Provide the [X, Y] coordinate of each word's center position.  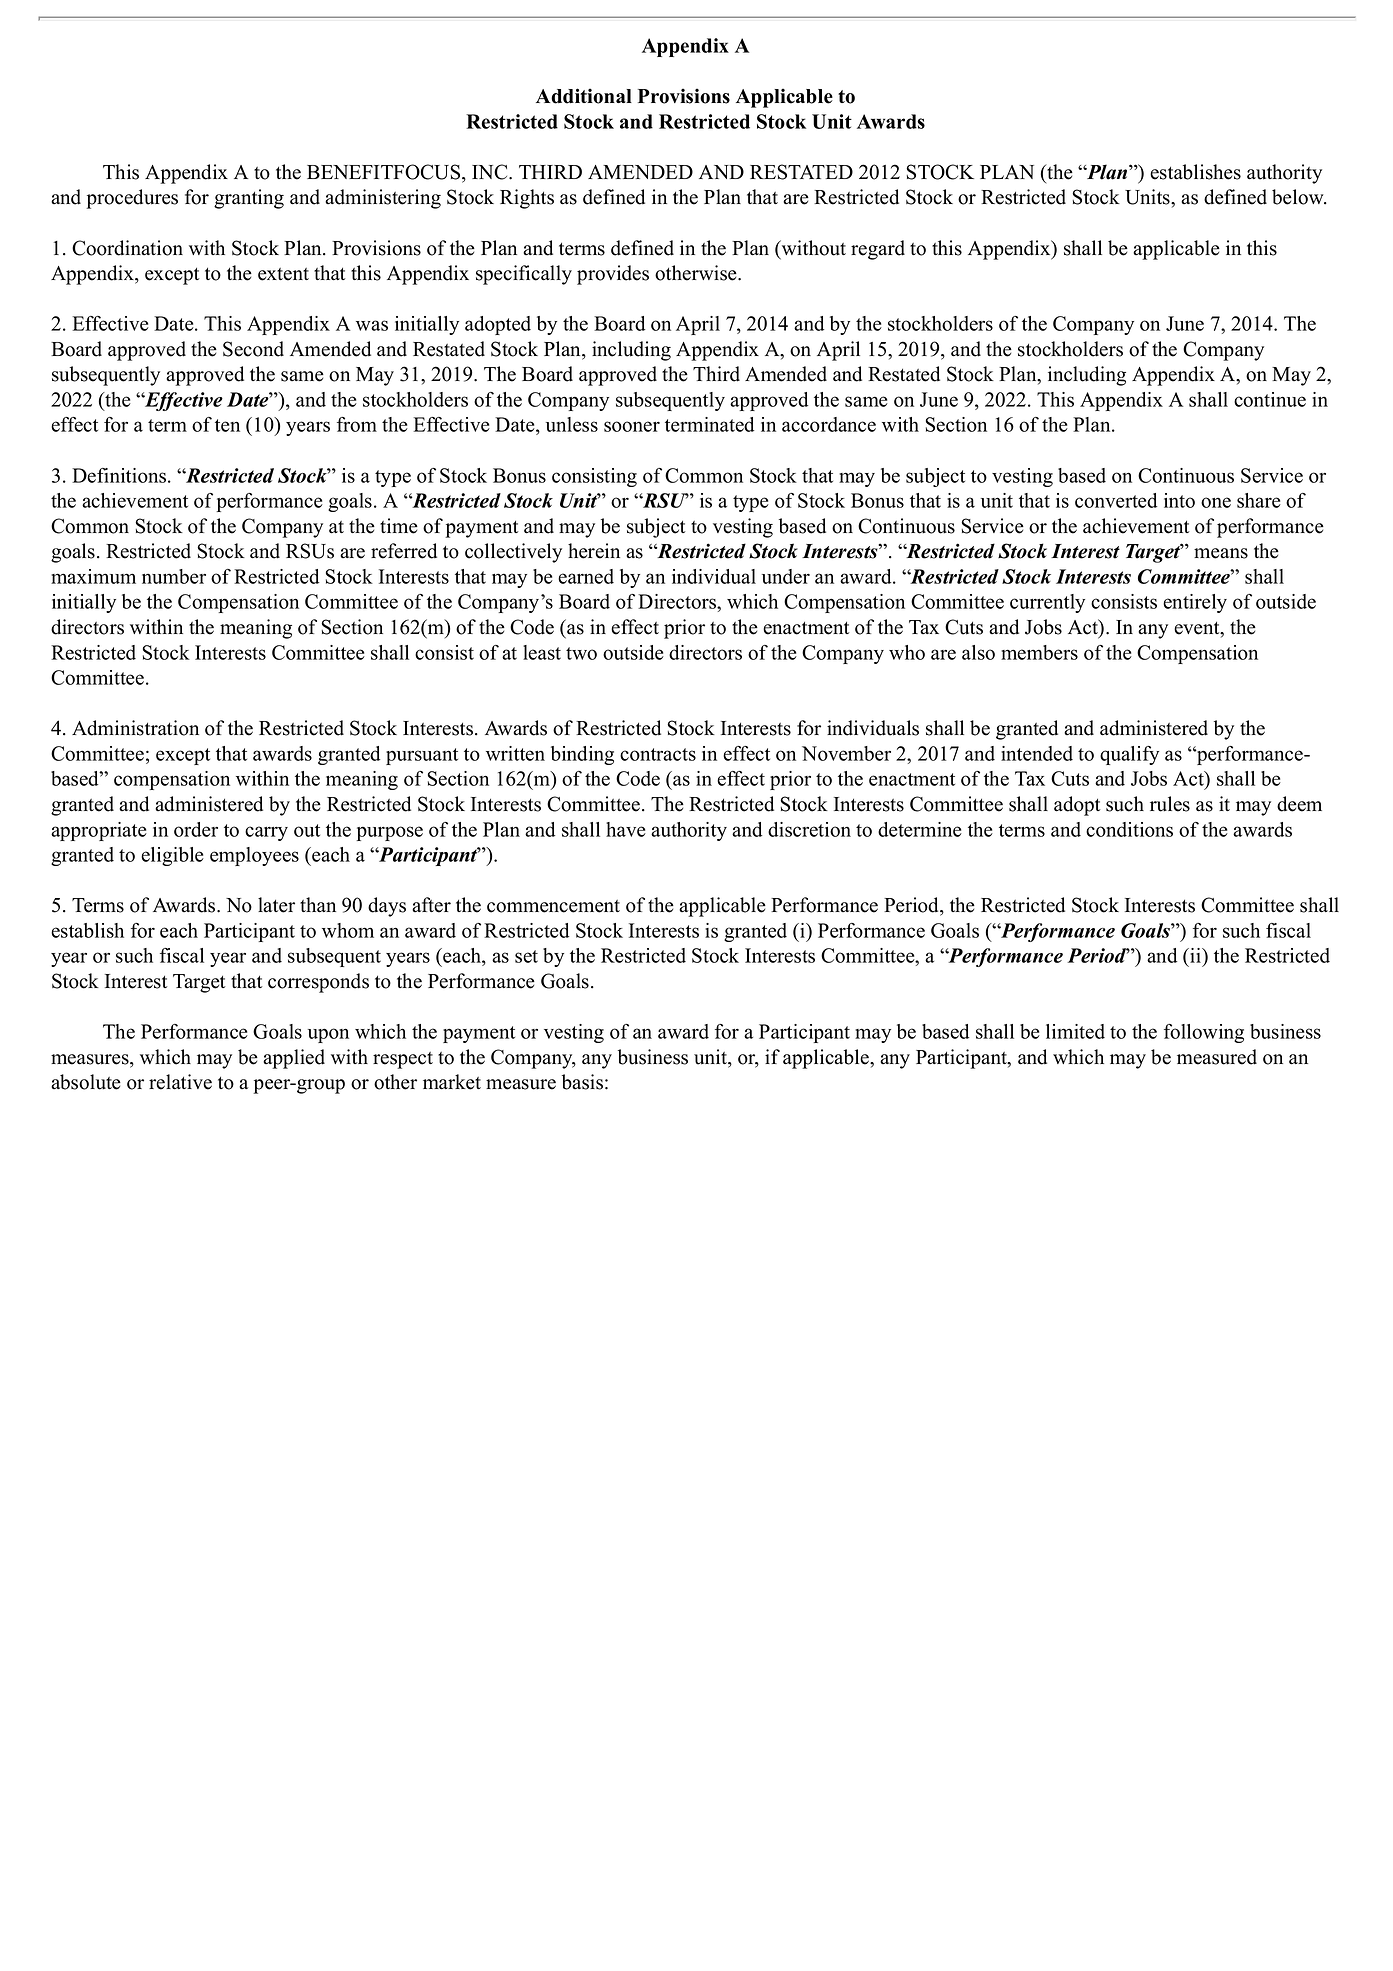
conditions [1129, 829]
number [174, 576]
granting [249, 199]
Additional [584, 96]
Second [253, 349]
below [1299, 197]
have [626, 829]
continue [1270, 399]
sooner [632, 426]
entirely [1195, 603]
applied [294, 1059]
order [196, 829]
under [786, 576]
